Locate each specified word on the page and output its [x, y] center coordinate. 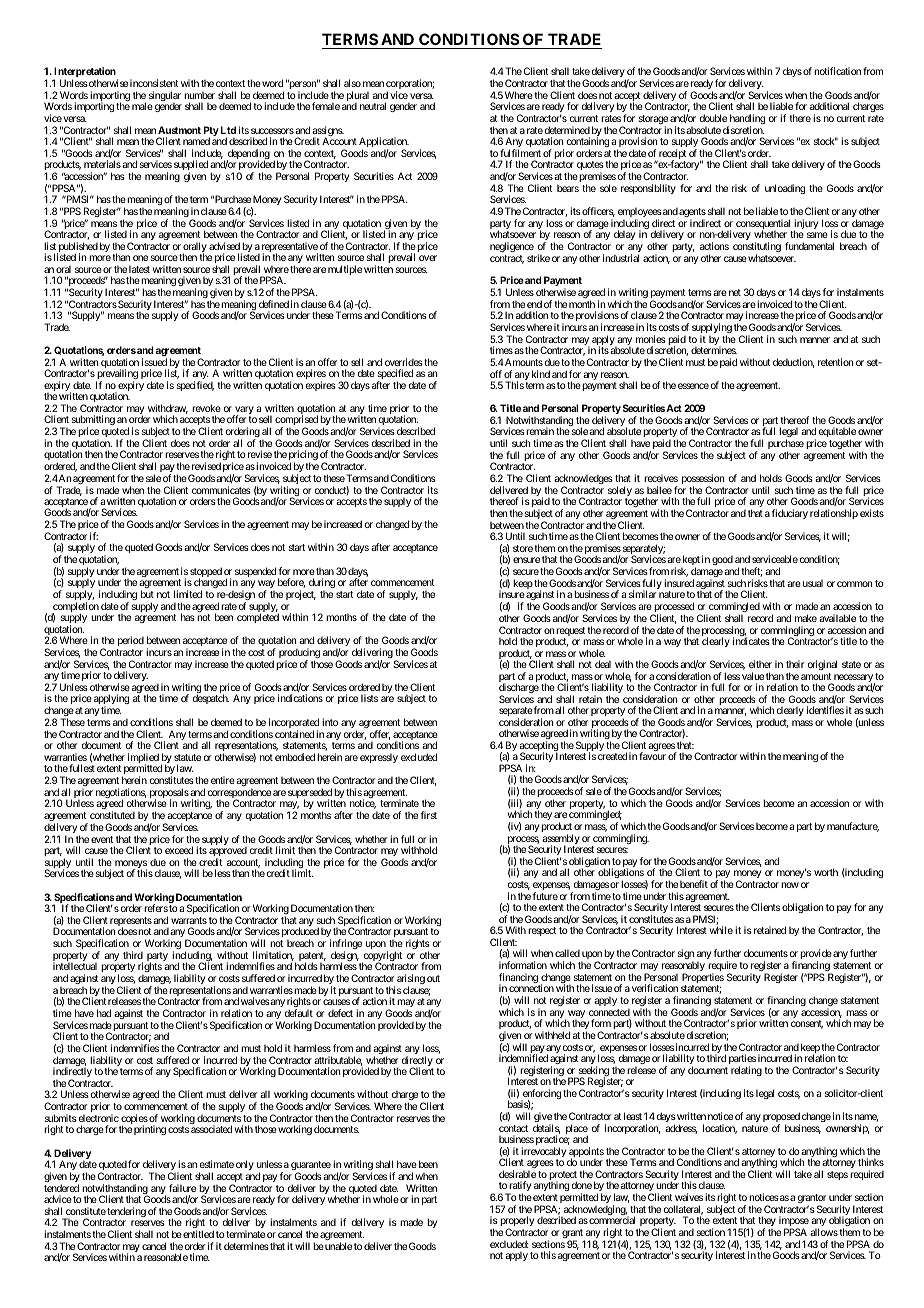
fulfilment [520, 153]
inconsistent [154, 83]
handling [746, 120]
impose [794, 1222]
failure [182, 1188]
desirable [517, 1174]
